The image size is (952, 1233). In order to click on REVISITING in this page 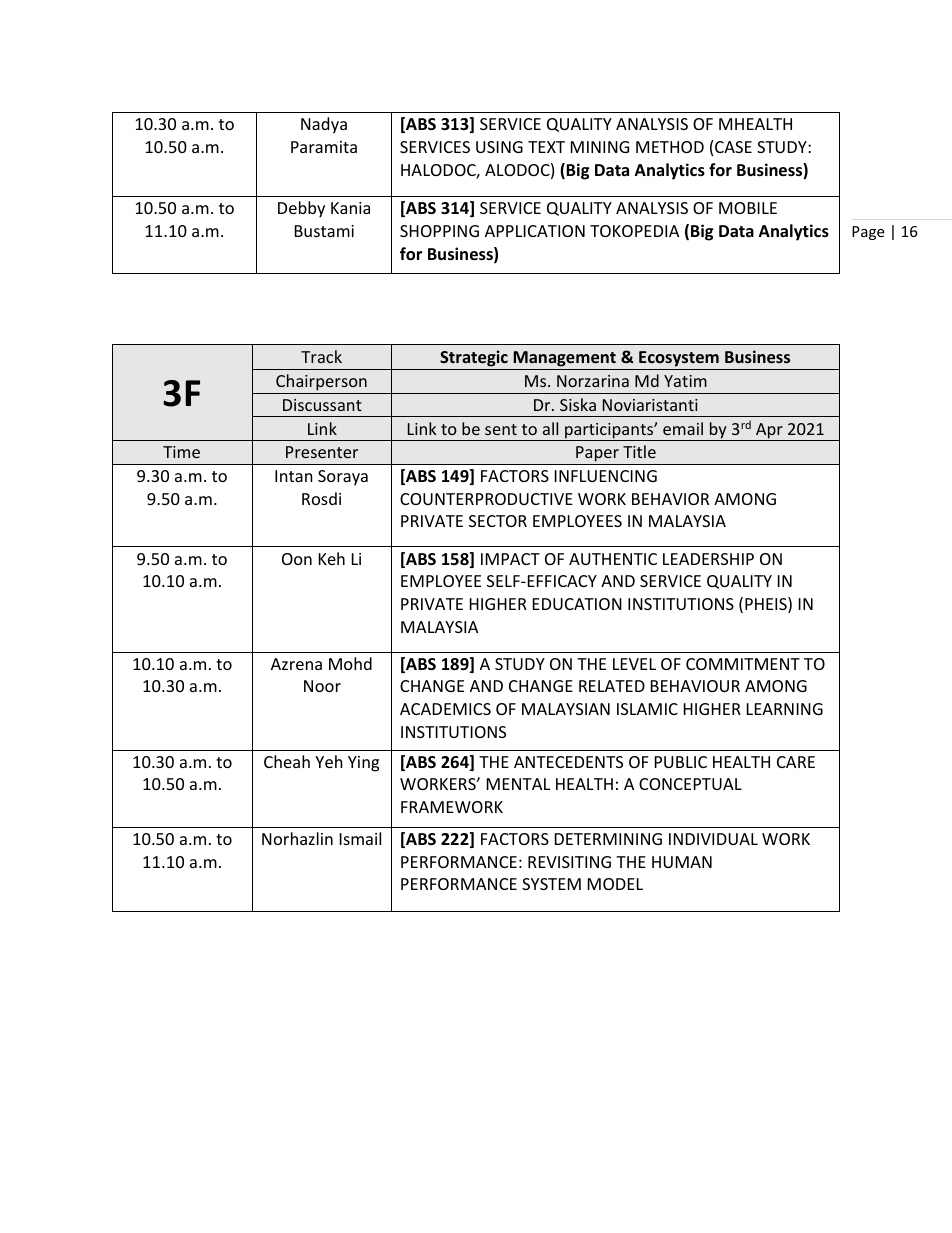, I will do `click(569, 862)`.
